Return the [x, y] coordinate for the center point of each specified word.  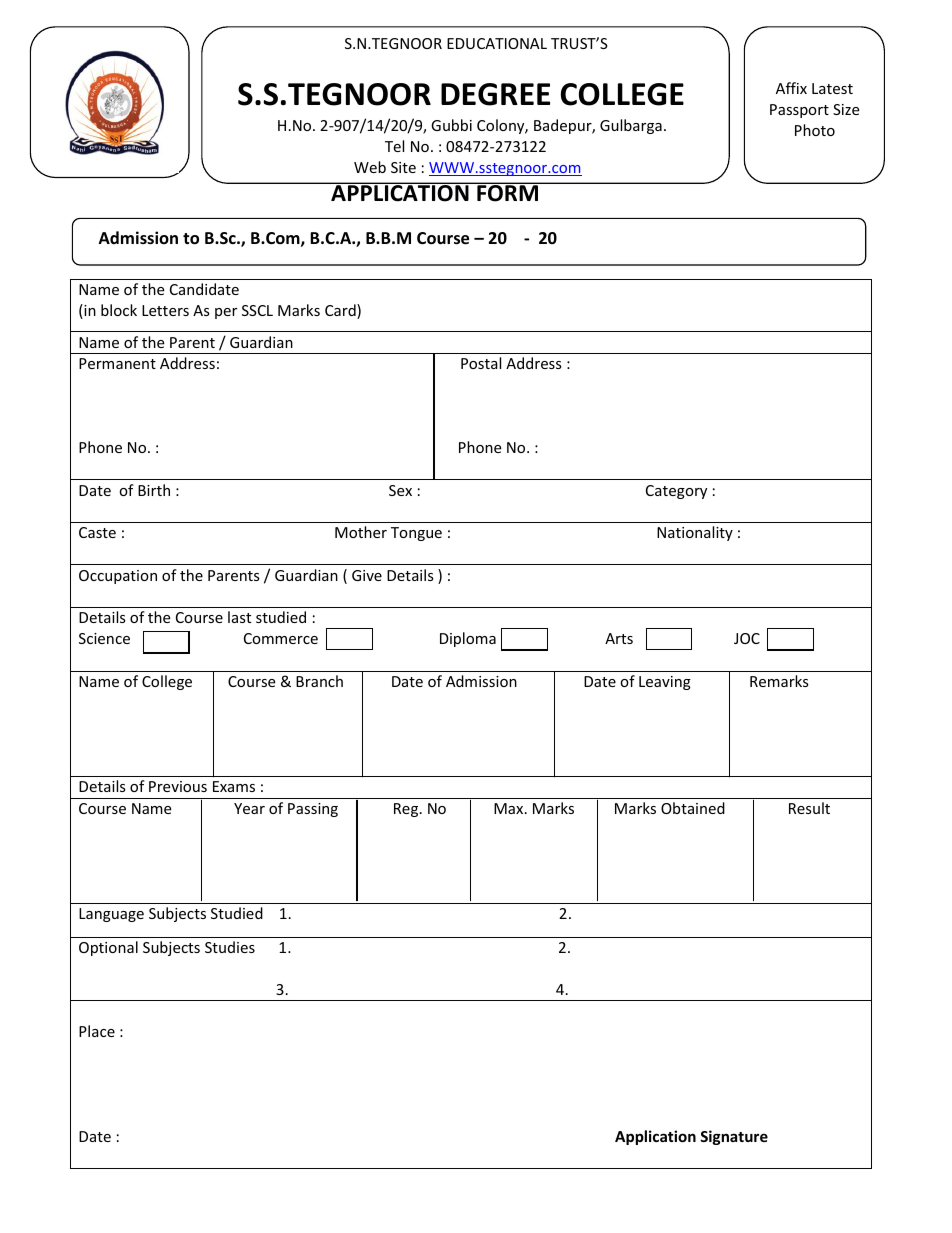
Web [370, 167]
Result [809, 808]
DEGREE [495, 94]
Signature [734, 1137]
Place [97, 1031]
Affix [791, 88]
